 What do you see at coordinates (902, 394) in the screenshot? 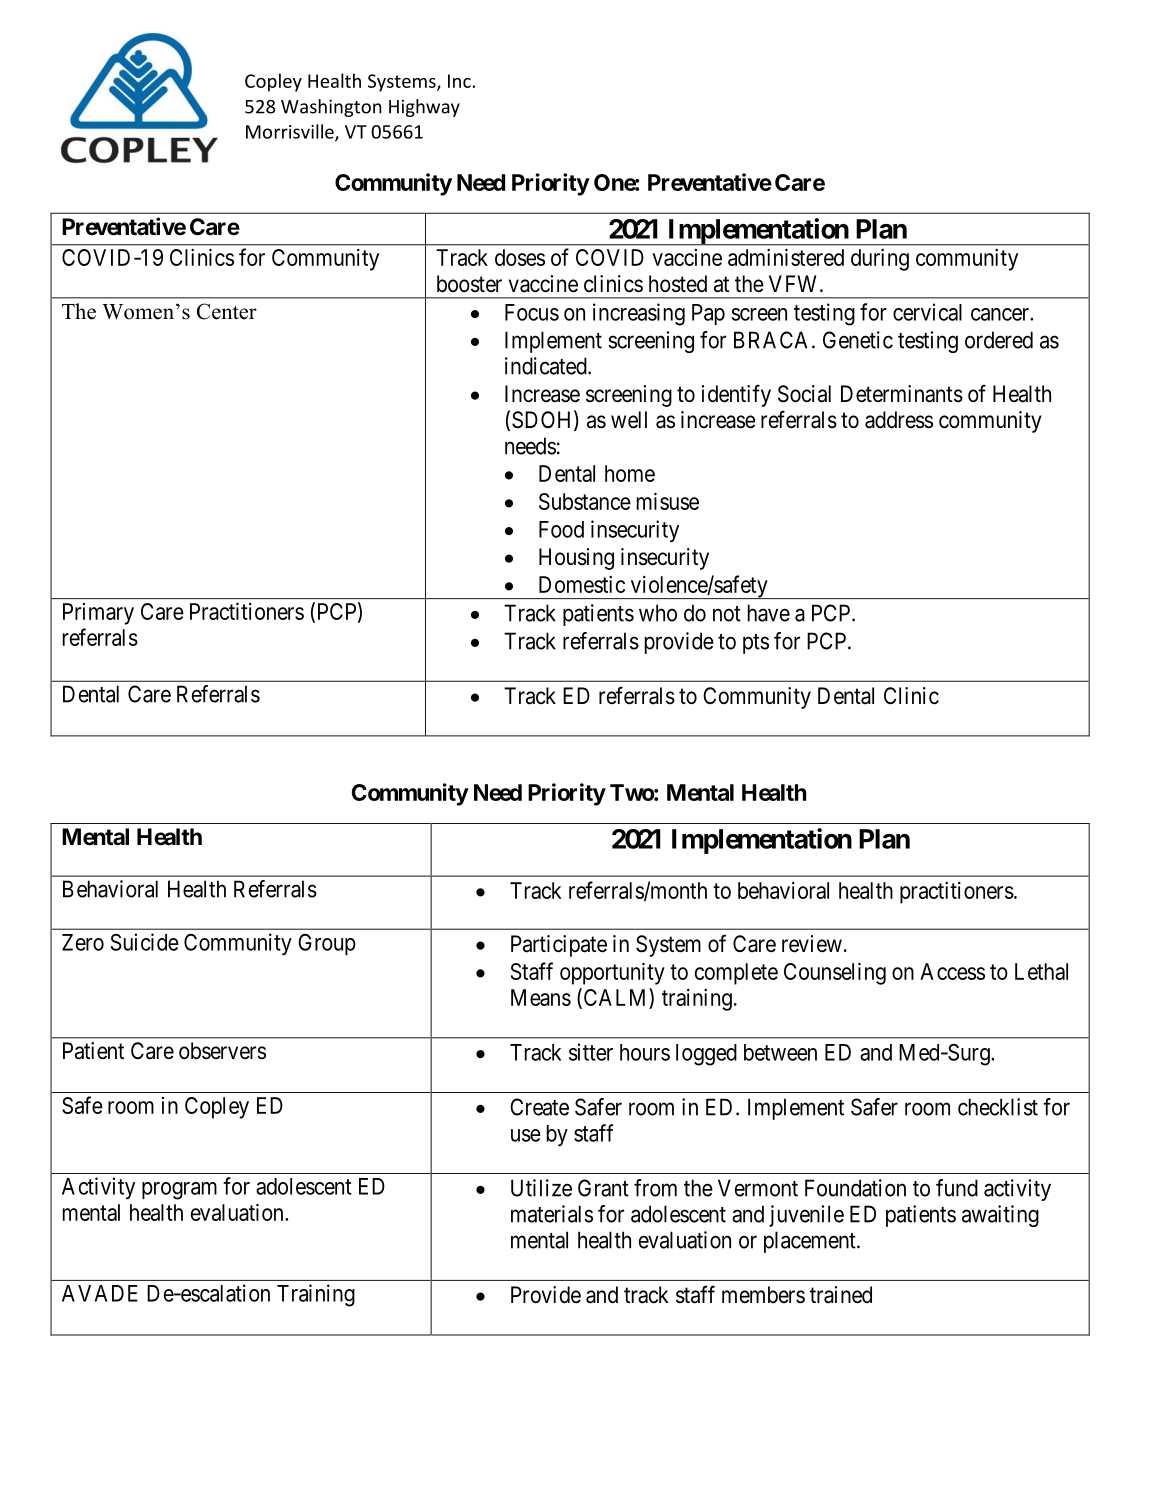
I see `Determinants` at bounding box center [902, 394].
